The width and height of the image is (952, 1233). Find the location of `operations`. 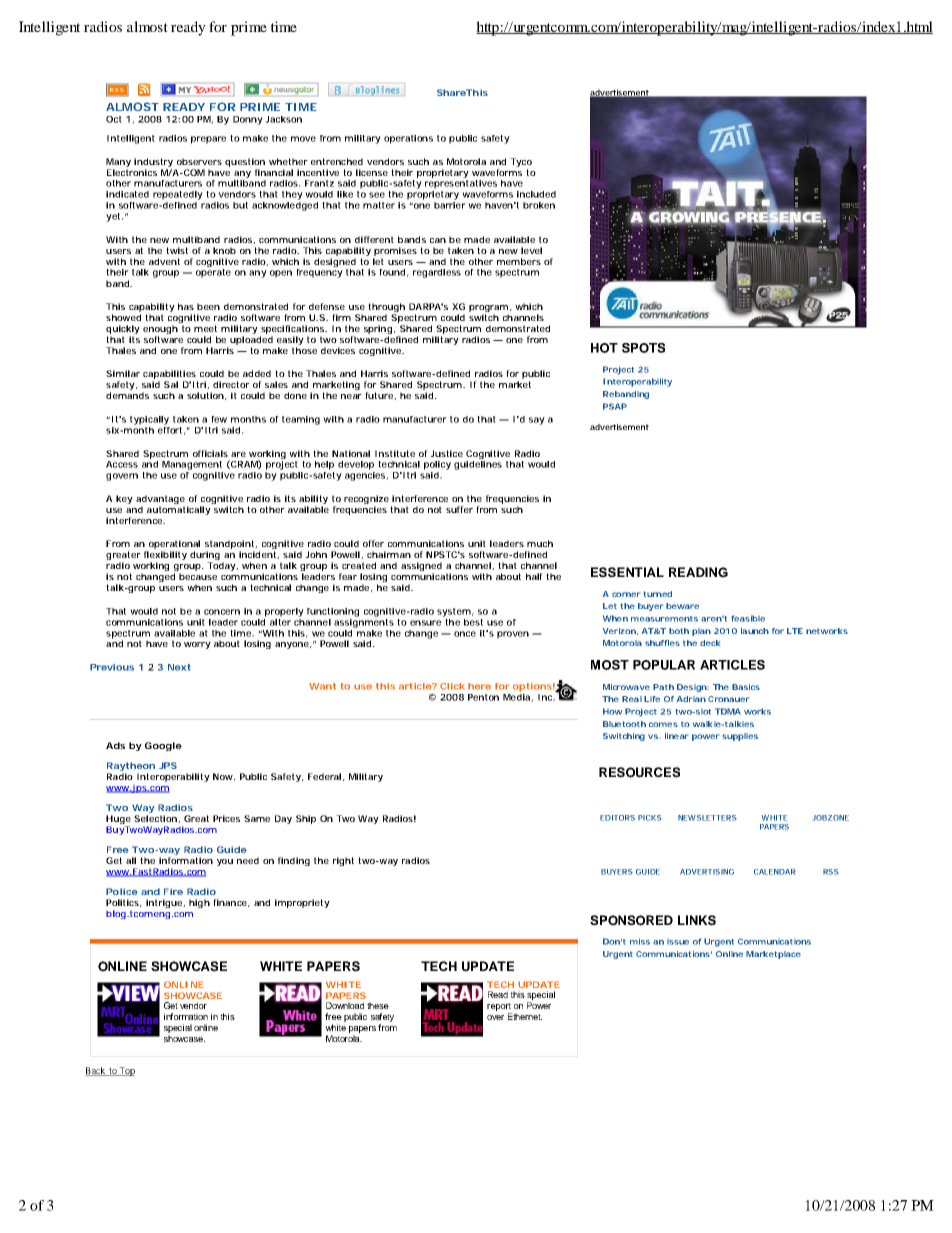

operations is located at coordinates (408, 139).
